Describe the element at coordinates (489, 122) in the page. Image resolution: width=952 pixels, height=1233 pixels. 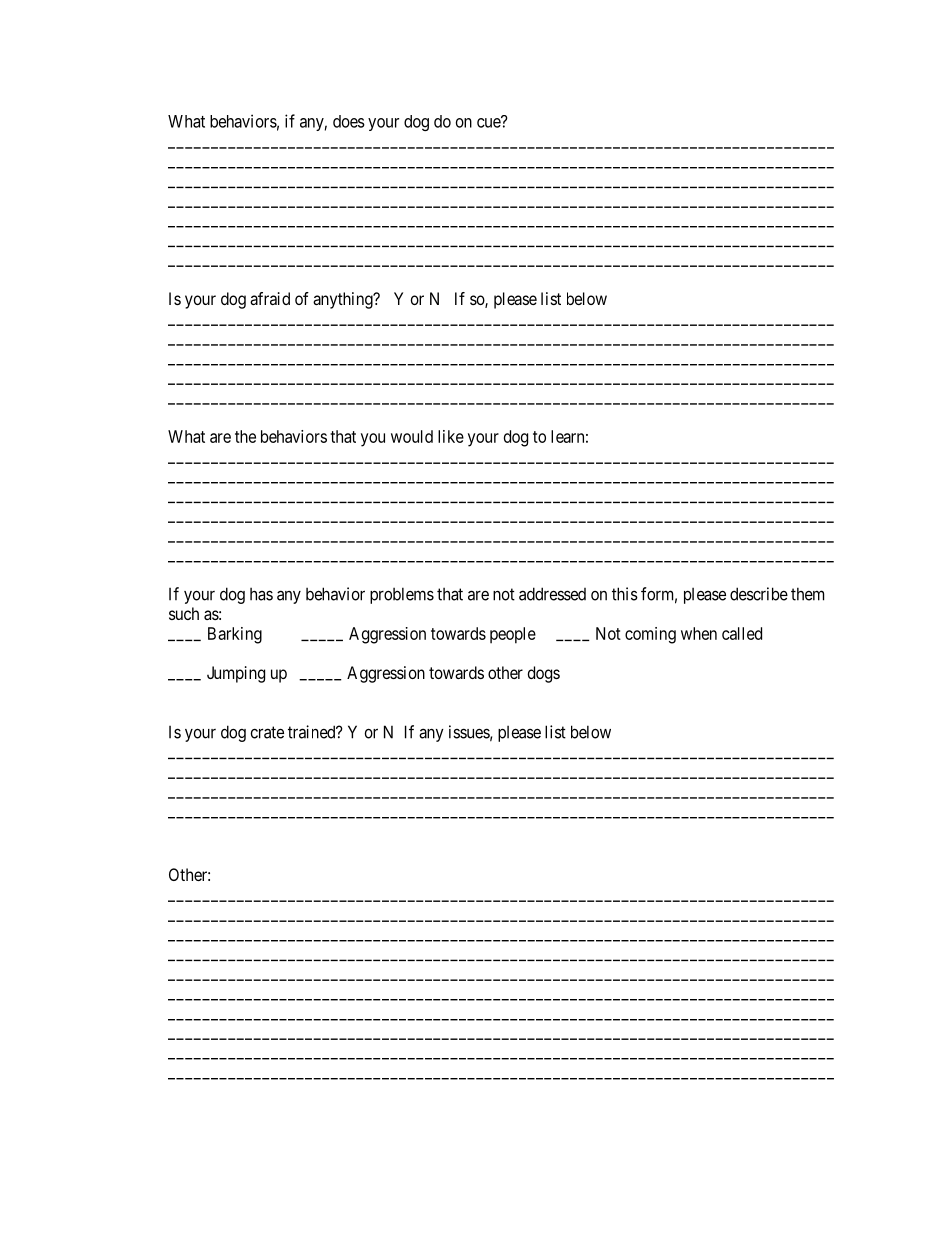
I see `cue` at that location.
